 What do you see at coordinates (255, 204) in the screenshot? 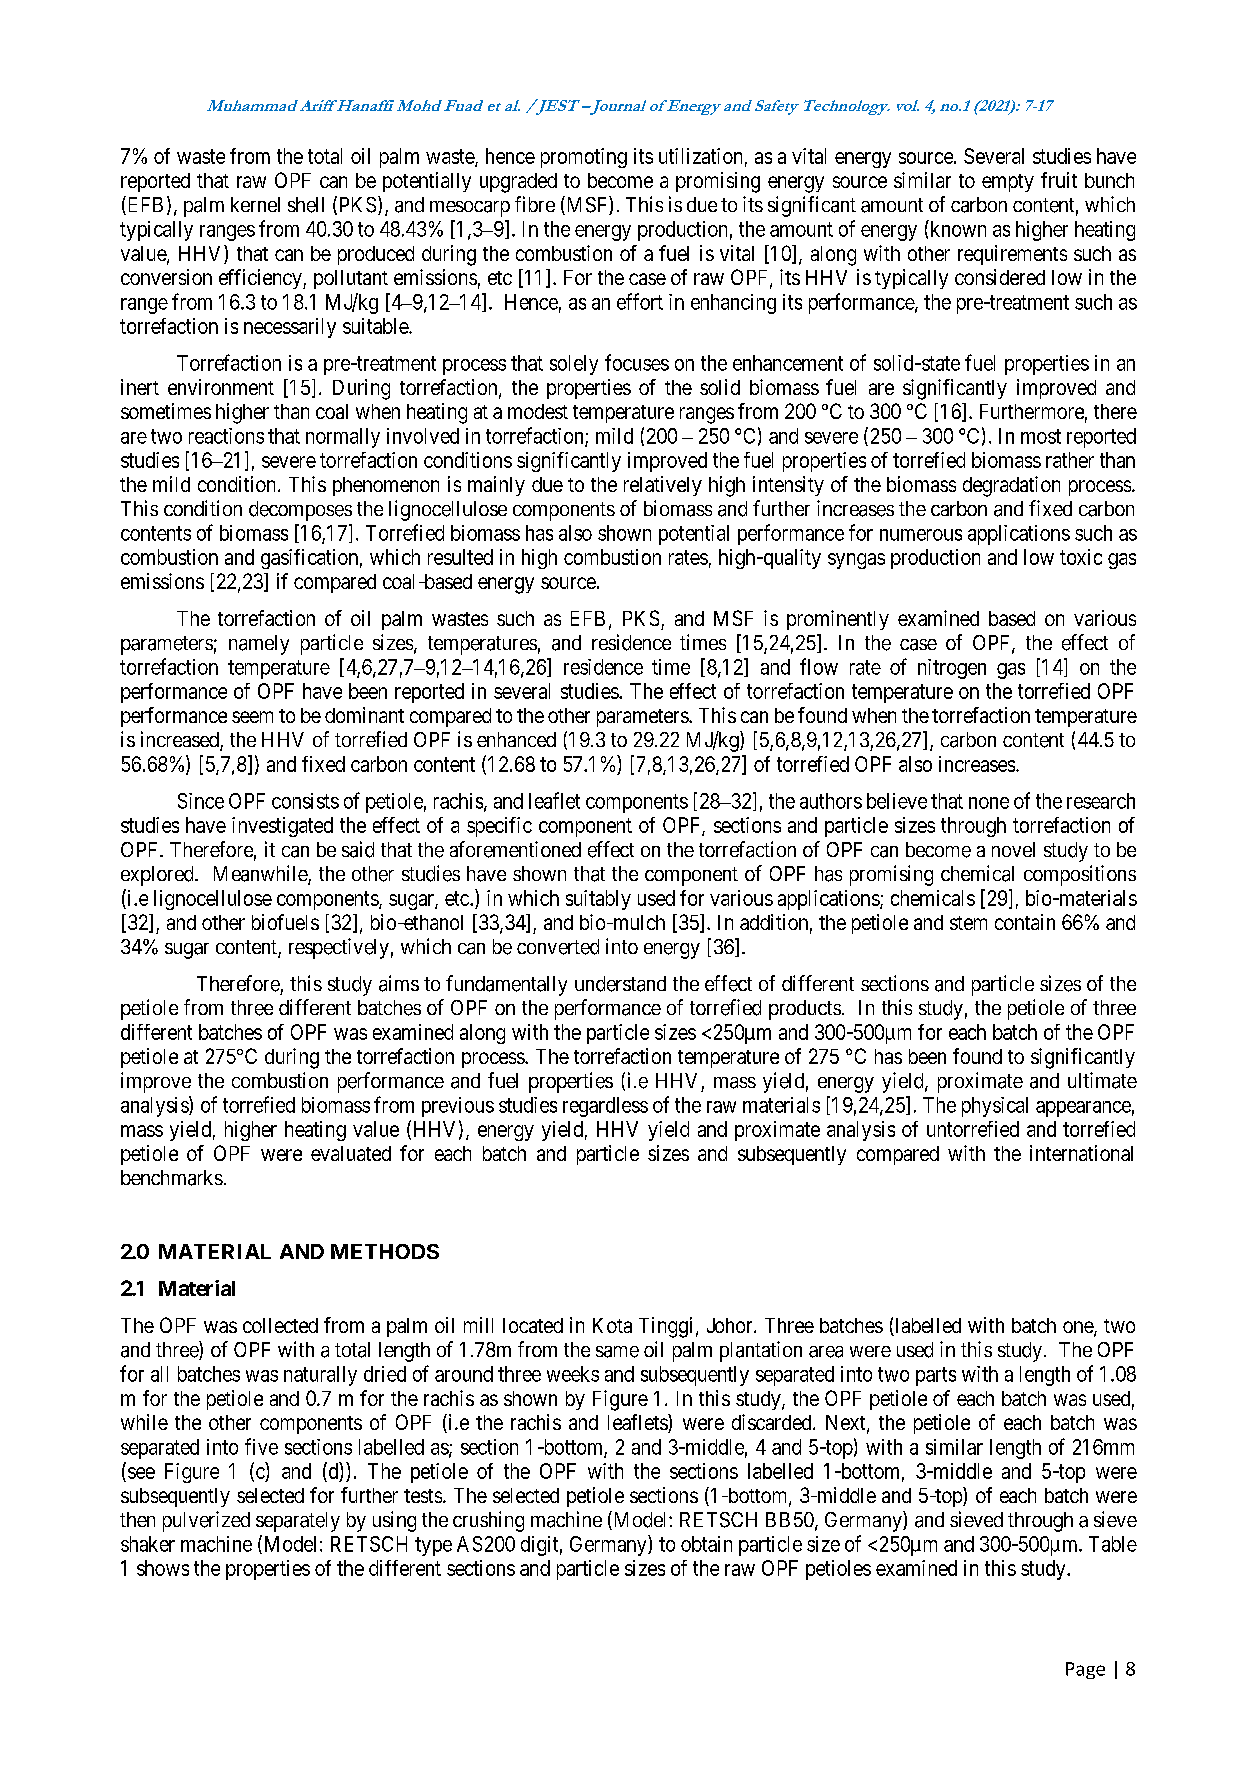
I see `kernel` at bounding box center [255, 204].
